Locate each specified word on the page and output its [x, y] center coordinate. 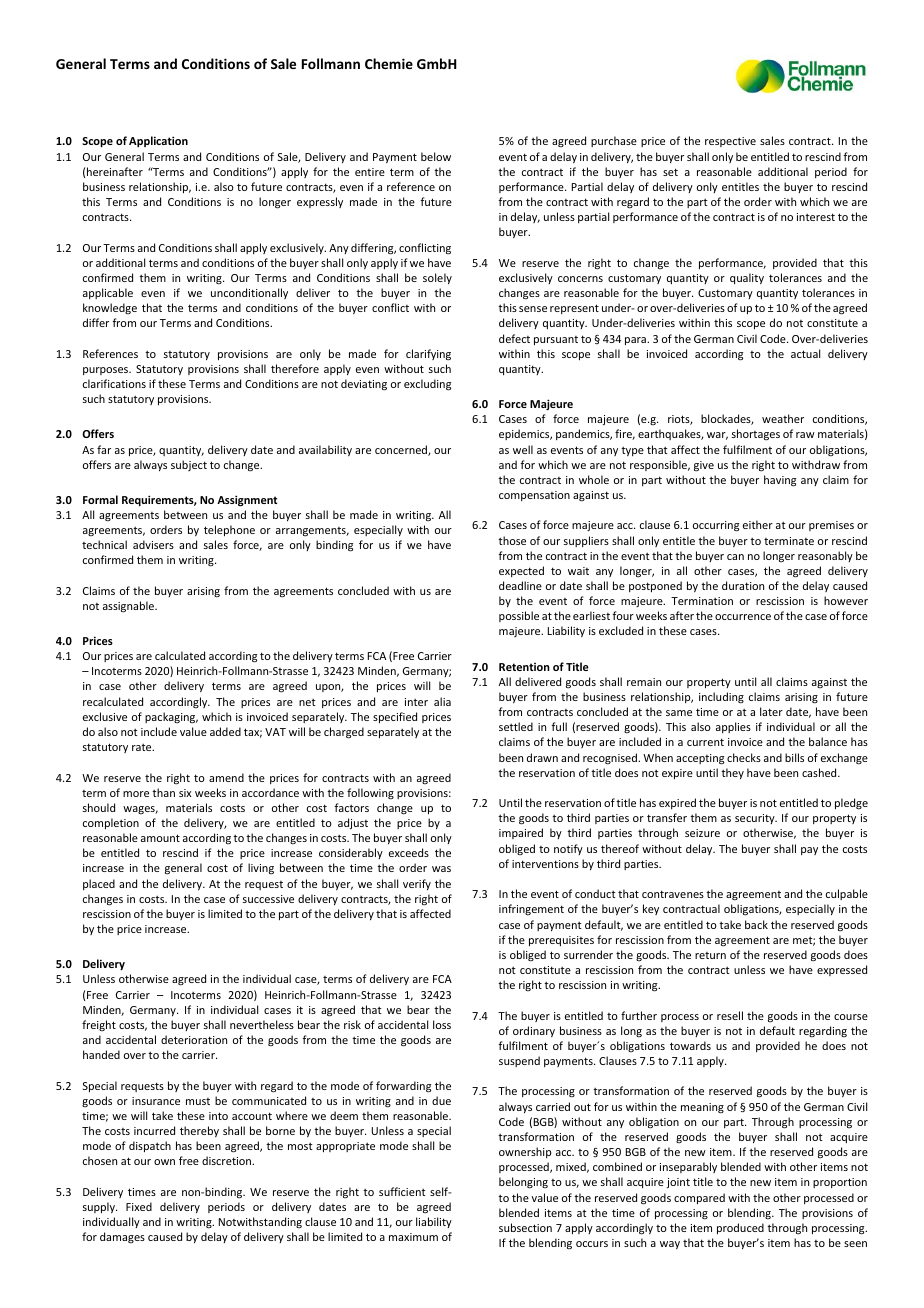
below [436, 156]
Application [158, 141]
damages [122, 1238]
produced [740, 1228]
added [225, 731]
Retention [524, 667]
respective [730, 142]
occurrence [743, 617]
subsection [525, 1227]
